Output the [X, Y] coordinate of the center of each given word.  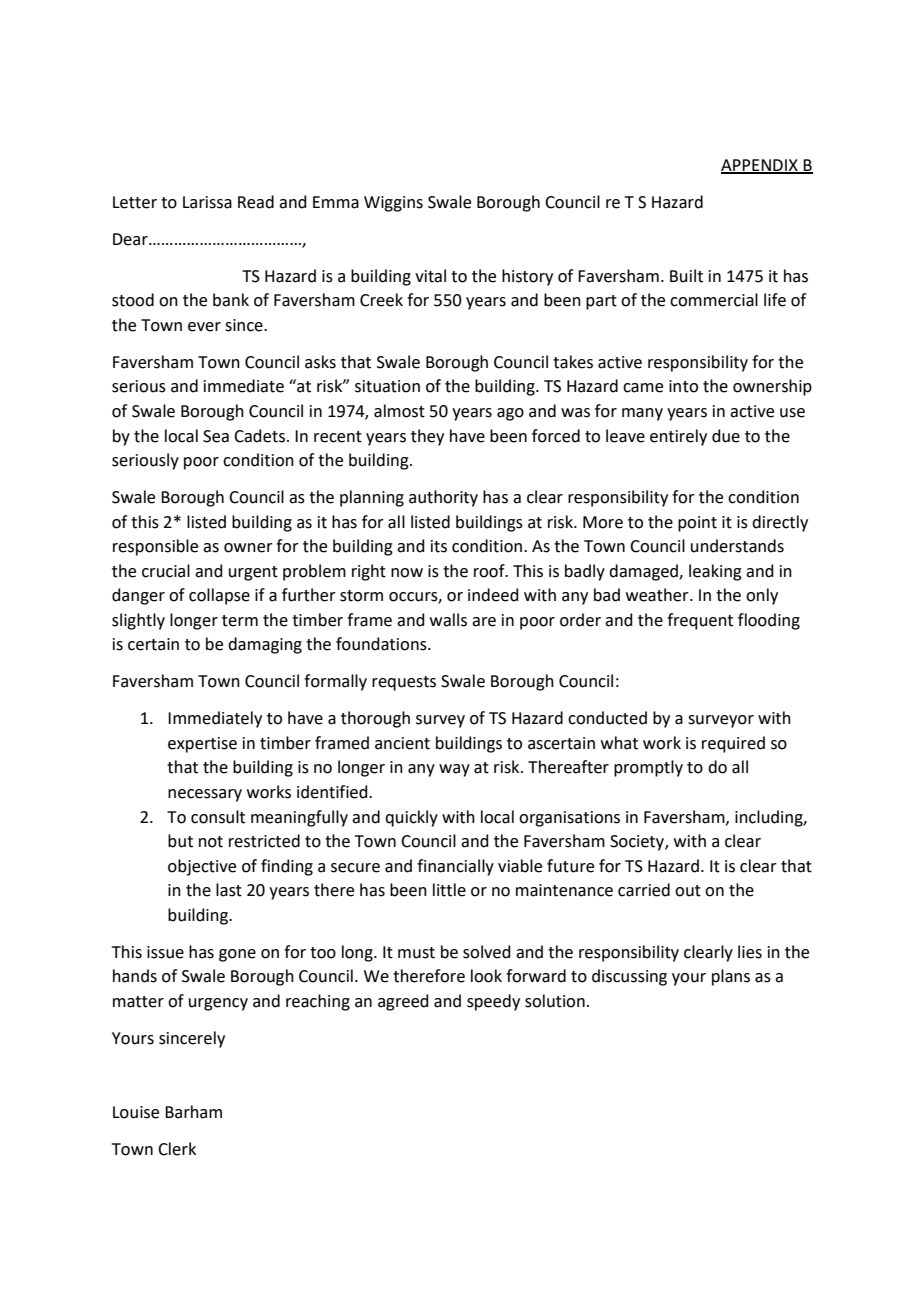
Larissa [207, 202]
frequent [700, 621]
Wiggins [393, 204]
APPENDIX [760, 166]
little [449, 890]
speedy [493, 1002]
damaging [265, 645]
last [229, 890]
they [427, 437]
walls [448, 620]
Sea [216, 436]
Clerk [177, 1149]
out [688, 891]
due [726, 436]
